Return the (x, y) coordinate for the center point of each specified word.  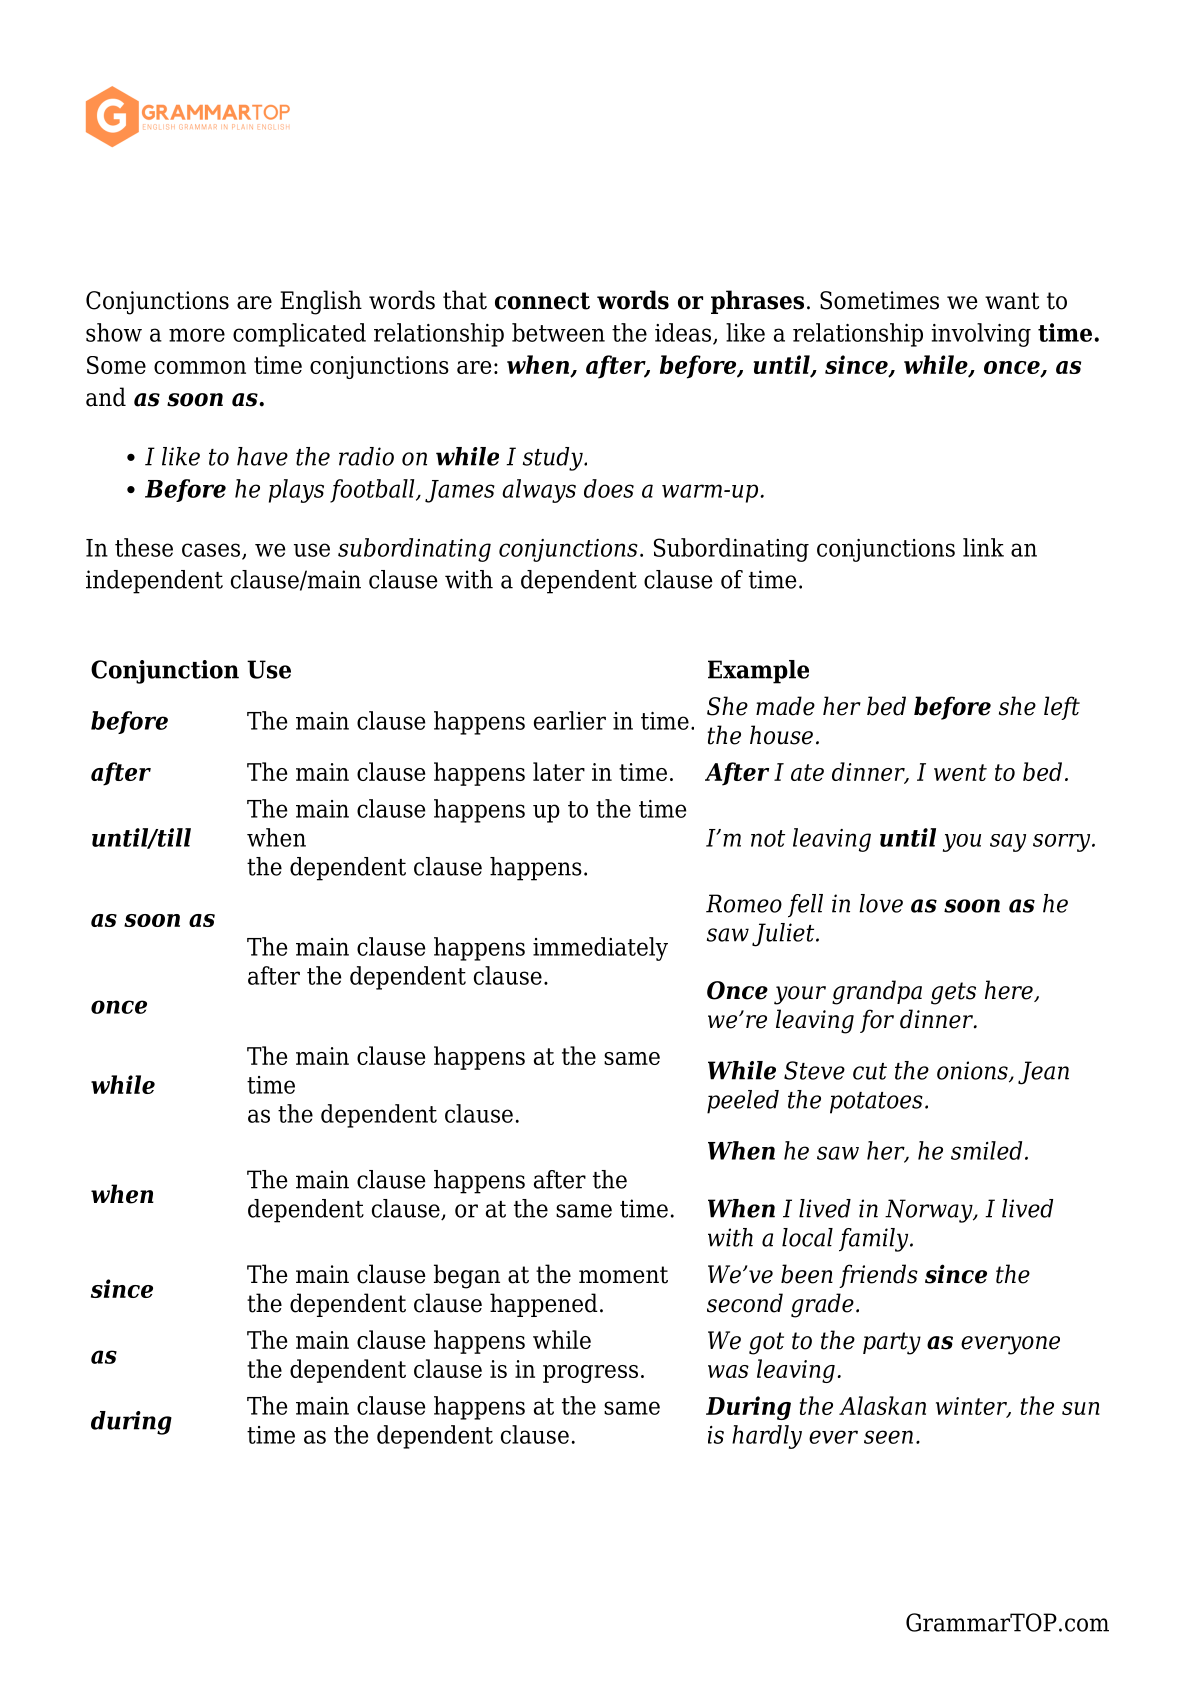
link (983, 547)
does (609, 488)
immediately (600, 949)
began (467, 1276)
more (197, 335)
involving (981, 335)
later (559, 771)
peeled (743, 1102)
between (558, 332)
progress (590, 1374)
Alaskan (882, 1405)
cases (212, 551)
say (1008, 843)
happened (544, 1305)
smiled (986, 1150)
